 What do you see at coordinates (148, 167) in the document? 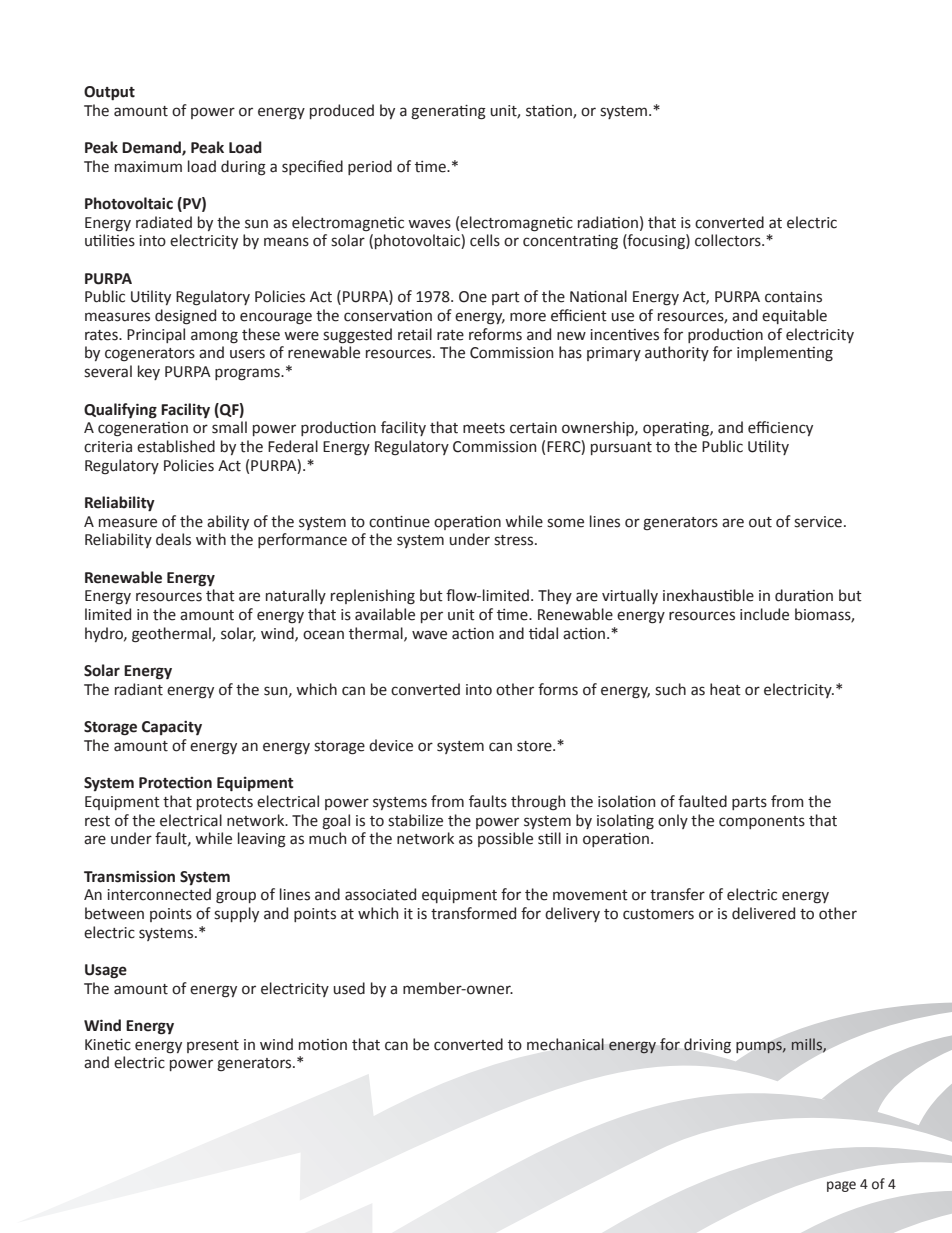
I see `maximum` at bounding box center [148, 167].
